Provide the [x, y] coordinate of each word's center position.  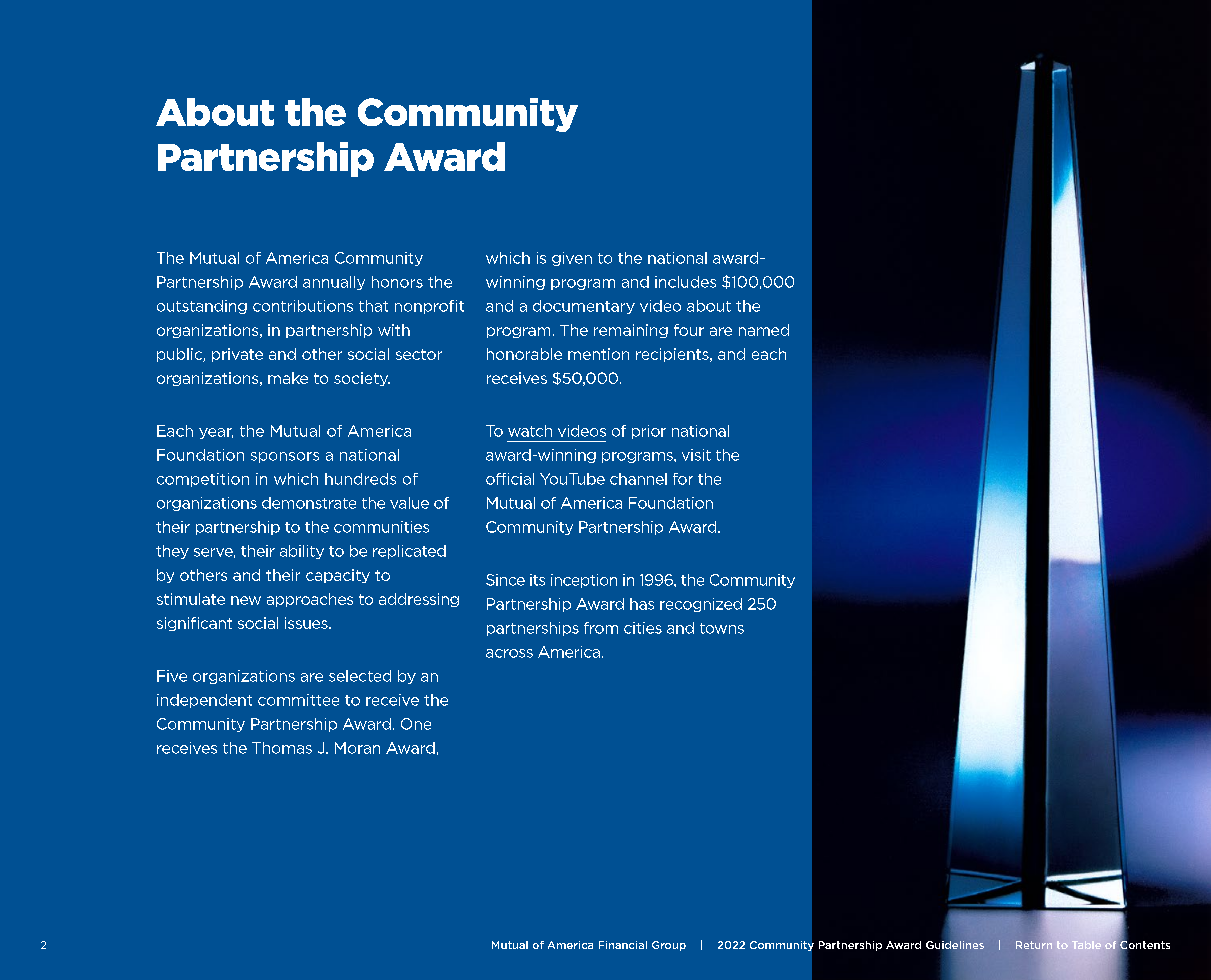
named [764, 330]
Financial [623, 945]
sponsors [285, 457]
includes [685, 282]
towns [722, 628]
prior [649, 432]
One [416, 724]
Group [669, 946]
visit [696, 455]
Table [1086, 945]
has [642, 604]
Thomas [282, 748]
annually [334, 283]
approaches [310, 600]
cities [643, 628]
